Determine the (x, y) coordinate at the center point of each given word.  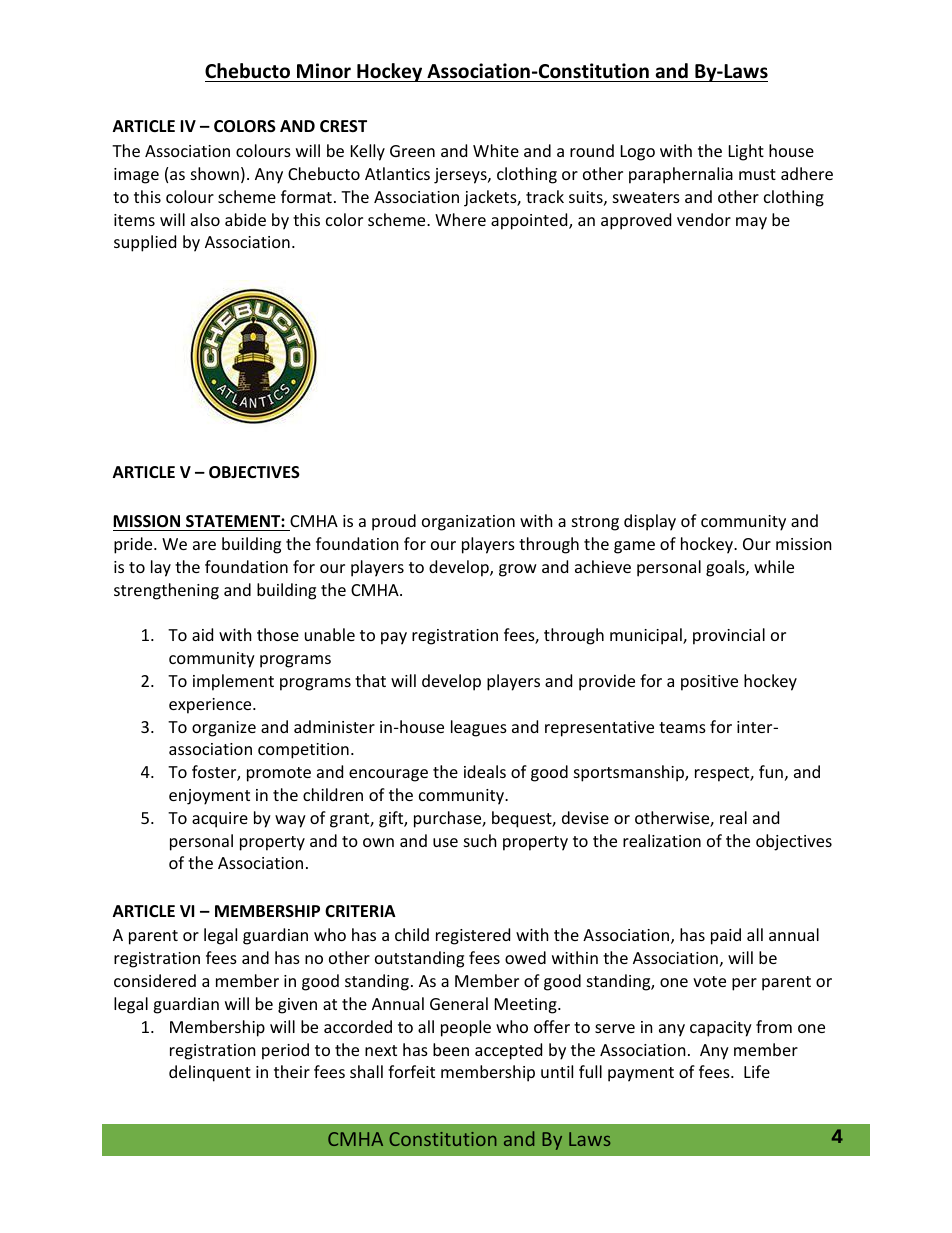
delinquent (210, 1073)
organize (224, 729)
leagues (479, 728)
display (650, 522)
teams (682, 727)
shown (215, 173)
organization (468, 523)
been (451, 1049)
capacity (721, 1029)
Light (746, 152)
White (496, 150)
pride (134, 545)
